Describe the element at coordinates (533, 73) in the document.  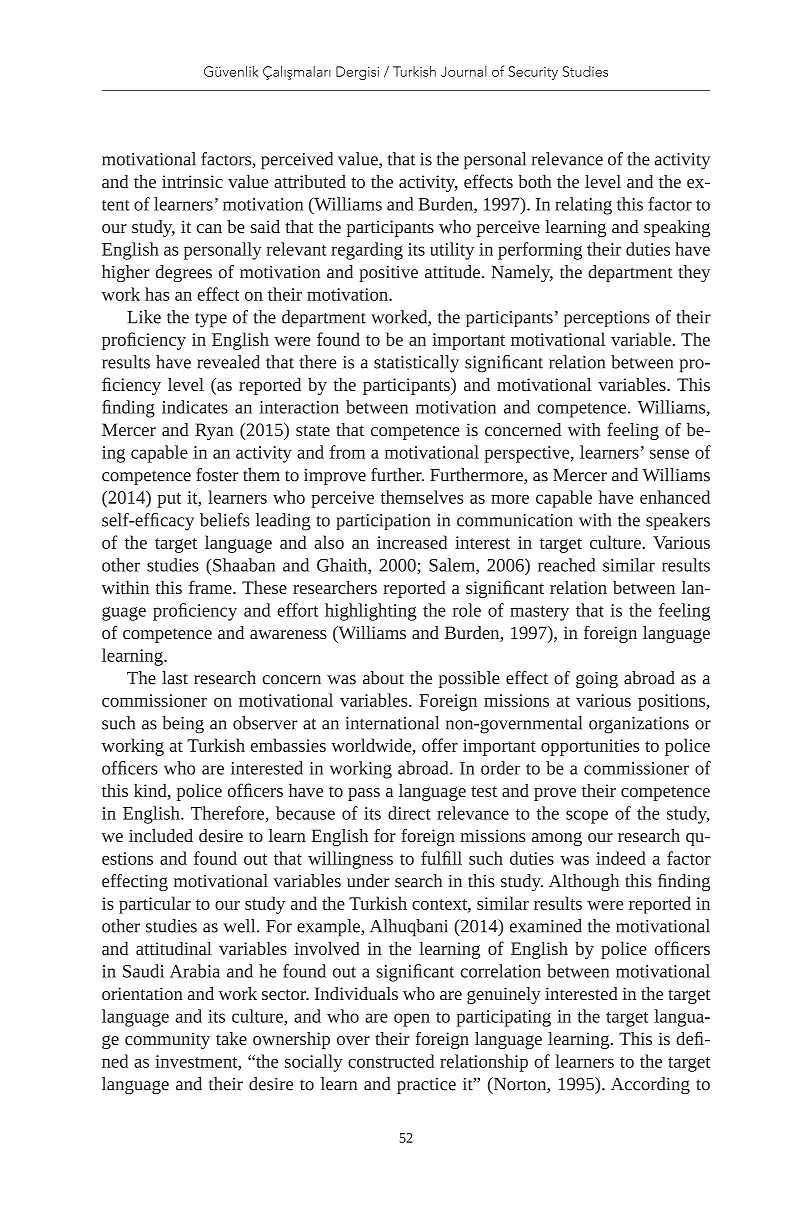
I see `Security` at that location.
